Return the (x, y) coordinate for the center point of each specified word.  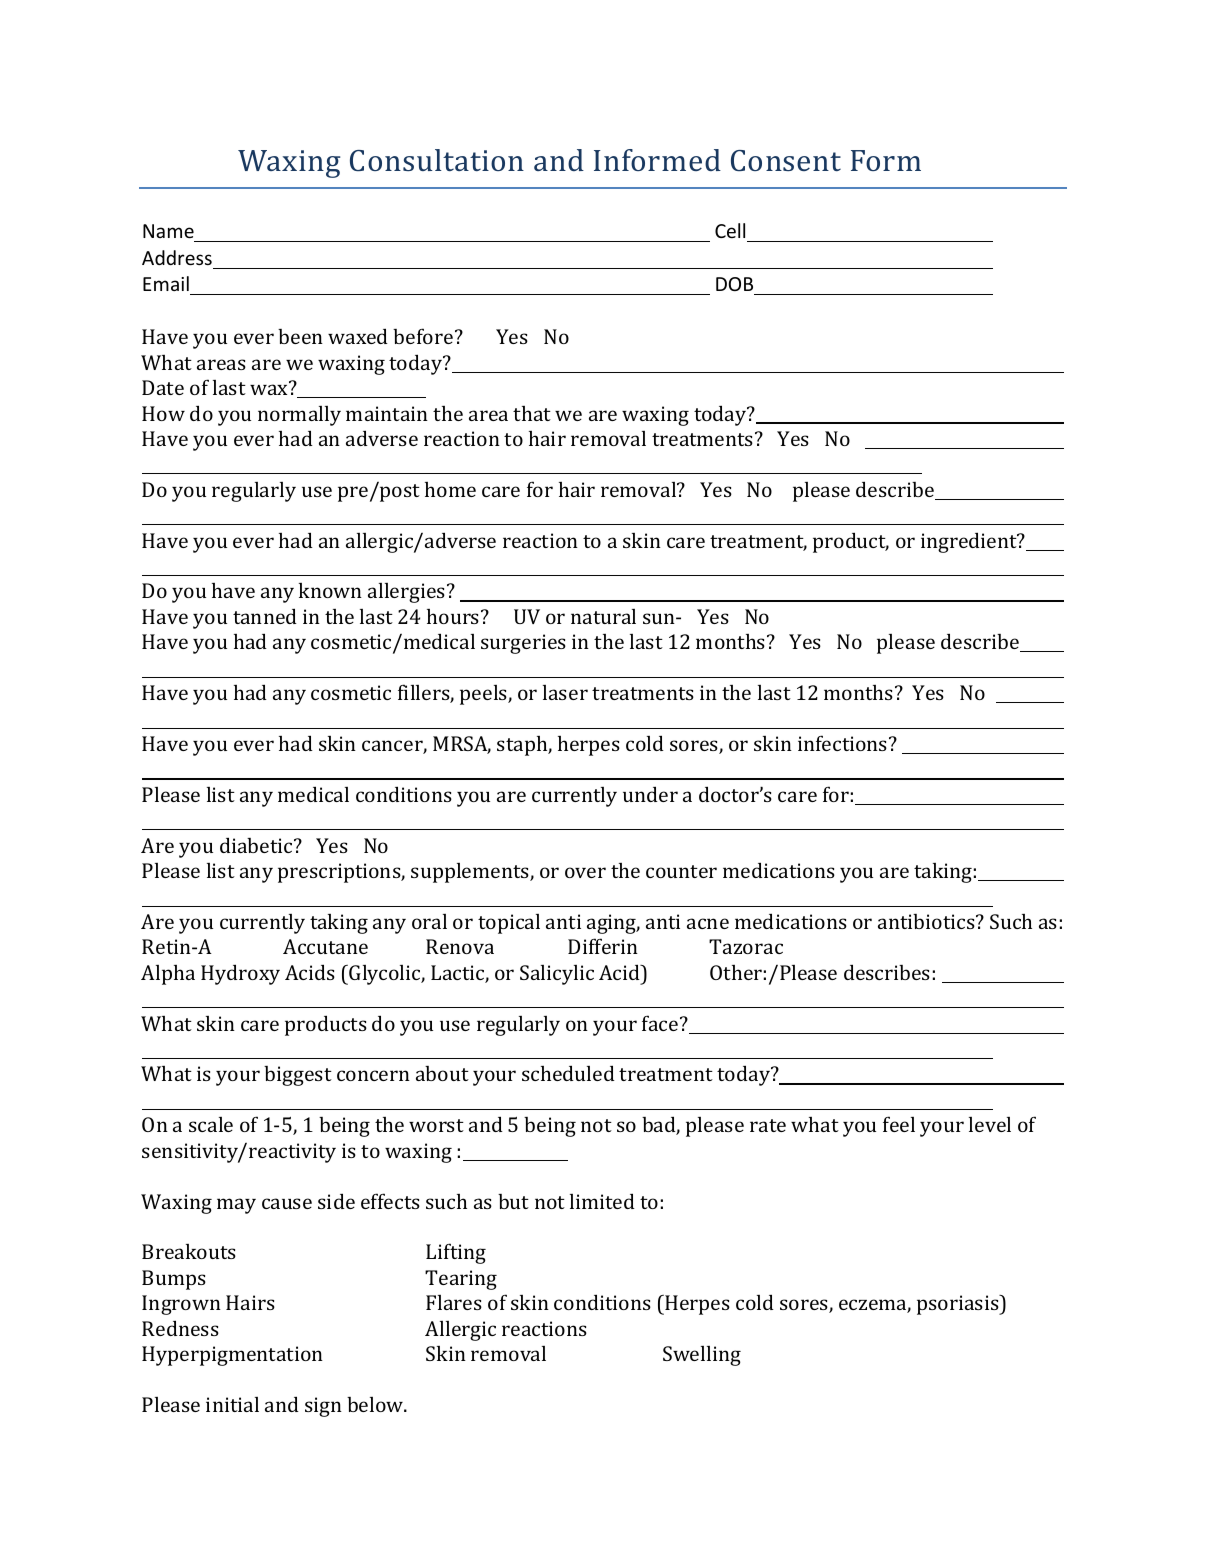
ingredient (970, 542)
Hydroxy (240, 974)
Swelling (702, 1356)
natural (603, 616)
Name (168, 231)
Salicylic (557, 975)
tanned (265, 616)
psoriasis (959, 1305)
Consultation (437, 160)
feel (899, 1124)
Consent (786, 160)
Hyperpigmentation (232, 1356)
